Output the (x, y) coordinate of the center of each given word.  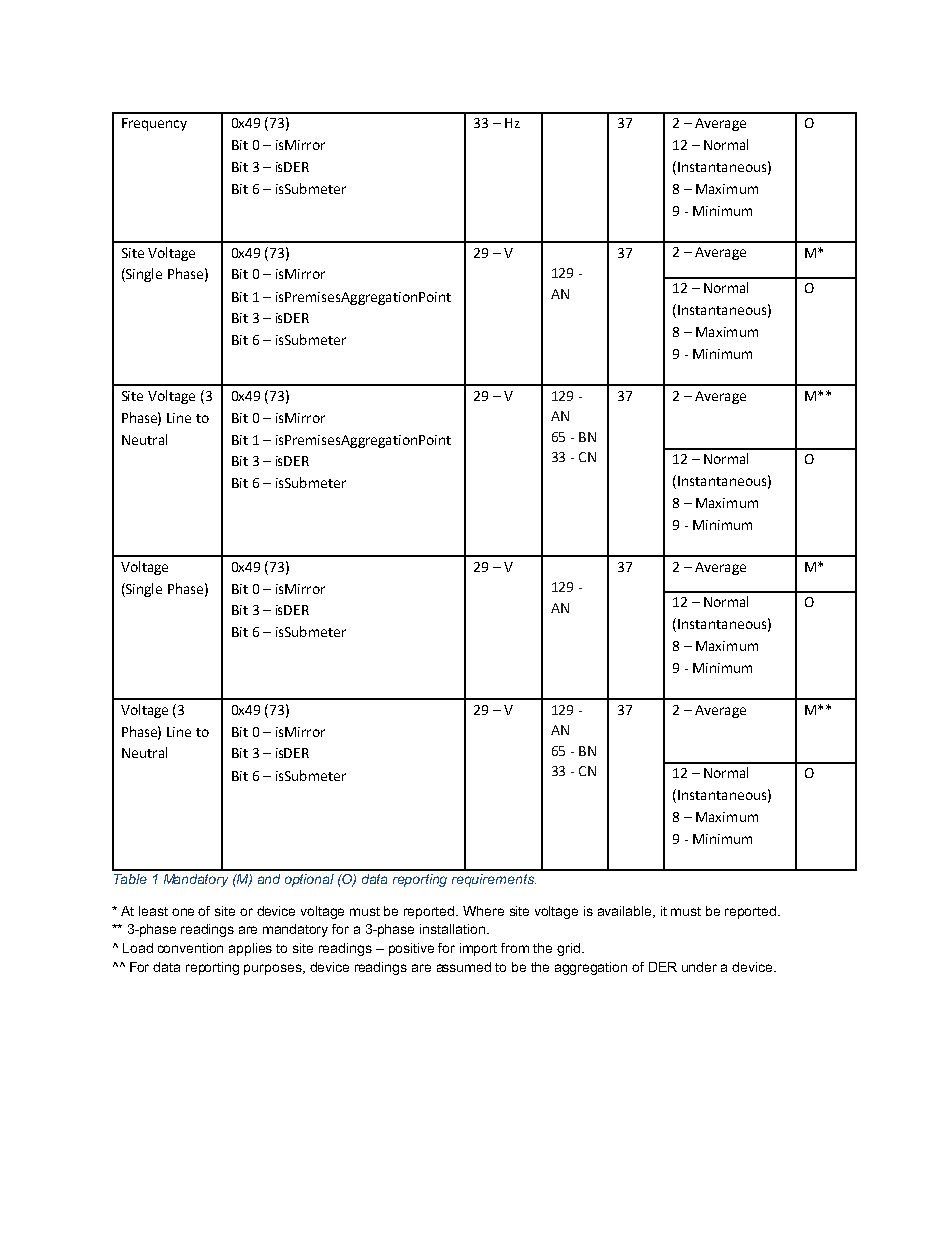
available (626, 912)
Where (483, 911)
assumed (464, 967)
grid (568, 949)
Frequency (154, 124)
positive (411, 949)
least (153, 911)
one (183, 912)
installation (452, 929)
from (515, 948)
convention (190, 948)
